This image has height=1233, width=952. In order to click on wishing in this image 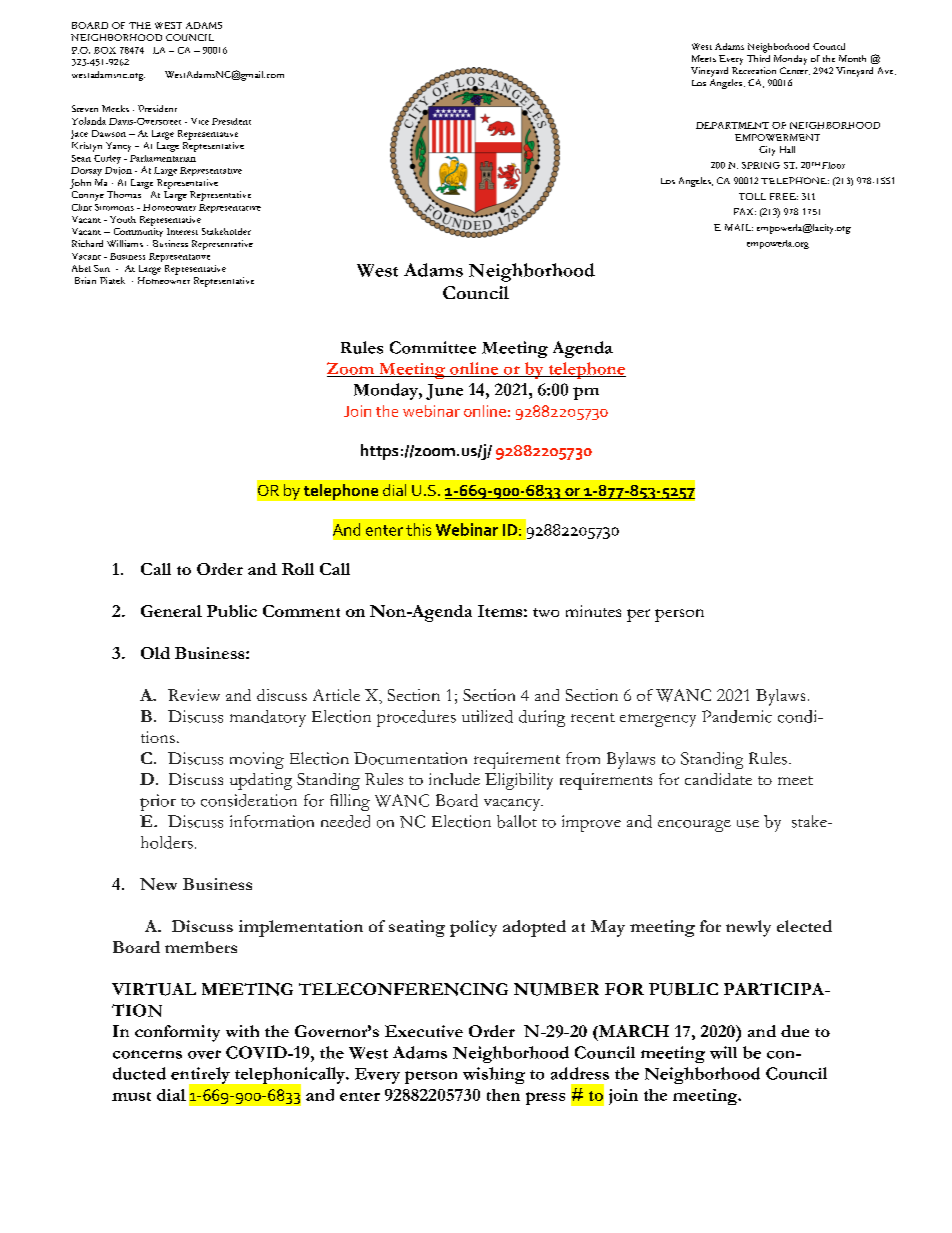, I will do `click(494, 1075)`.
